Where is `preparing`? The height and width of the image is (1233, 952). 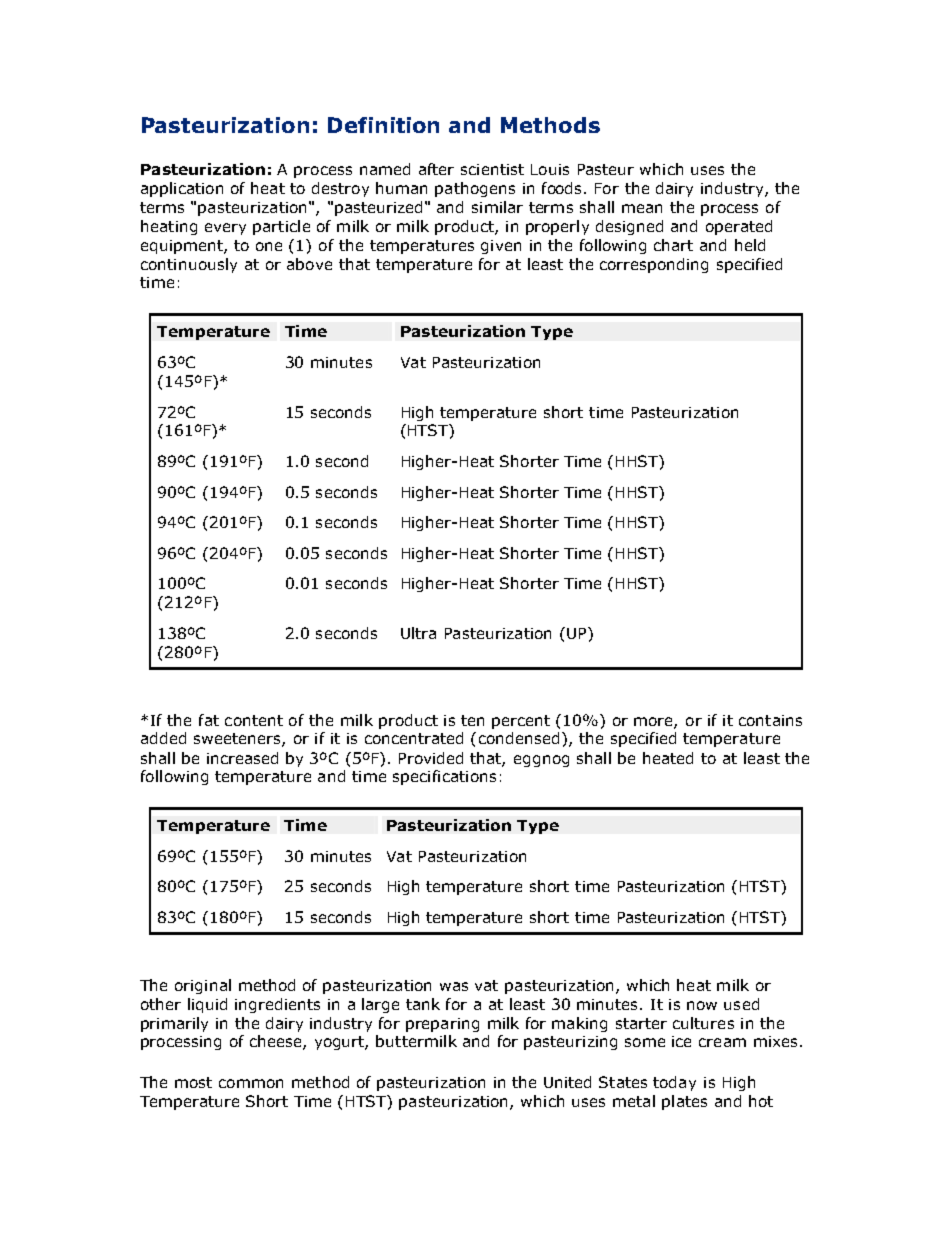
preparing is located at coordinates (442, 1025).
